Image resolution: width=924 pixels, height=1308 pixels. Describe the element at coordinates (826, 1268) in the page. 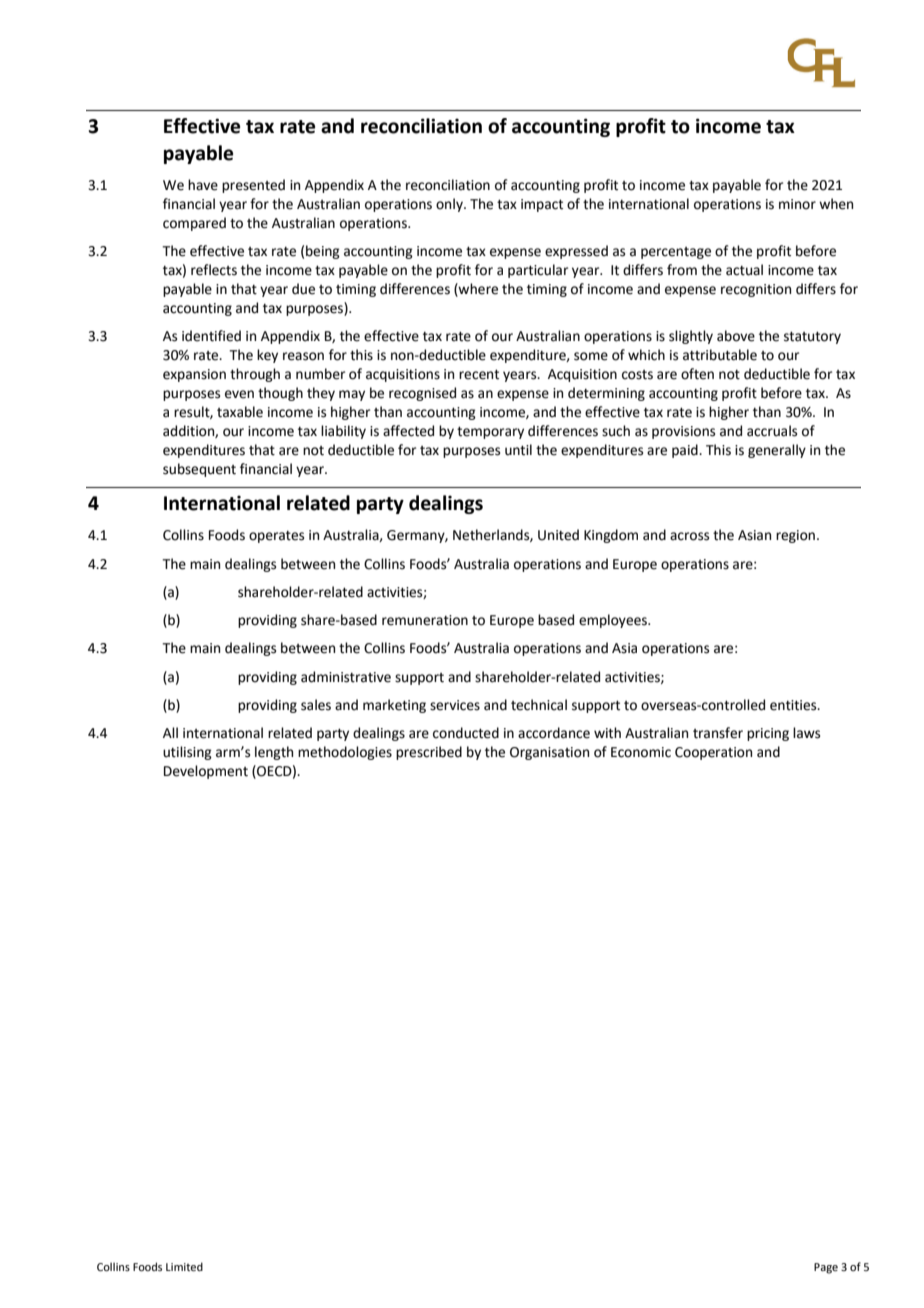

I see `Page` at that location.
